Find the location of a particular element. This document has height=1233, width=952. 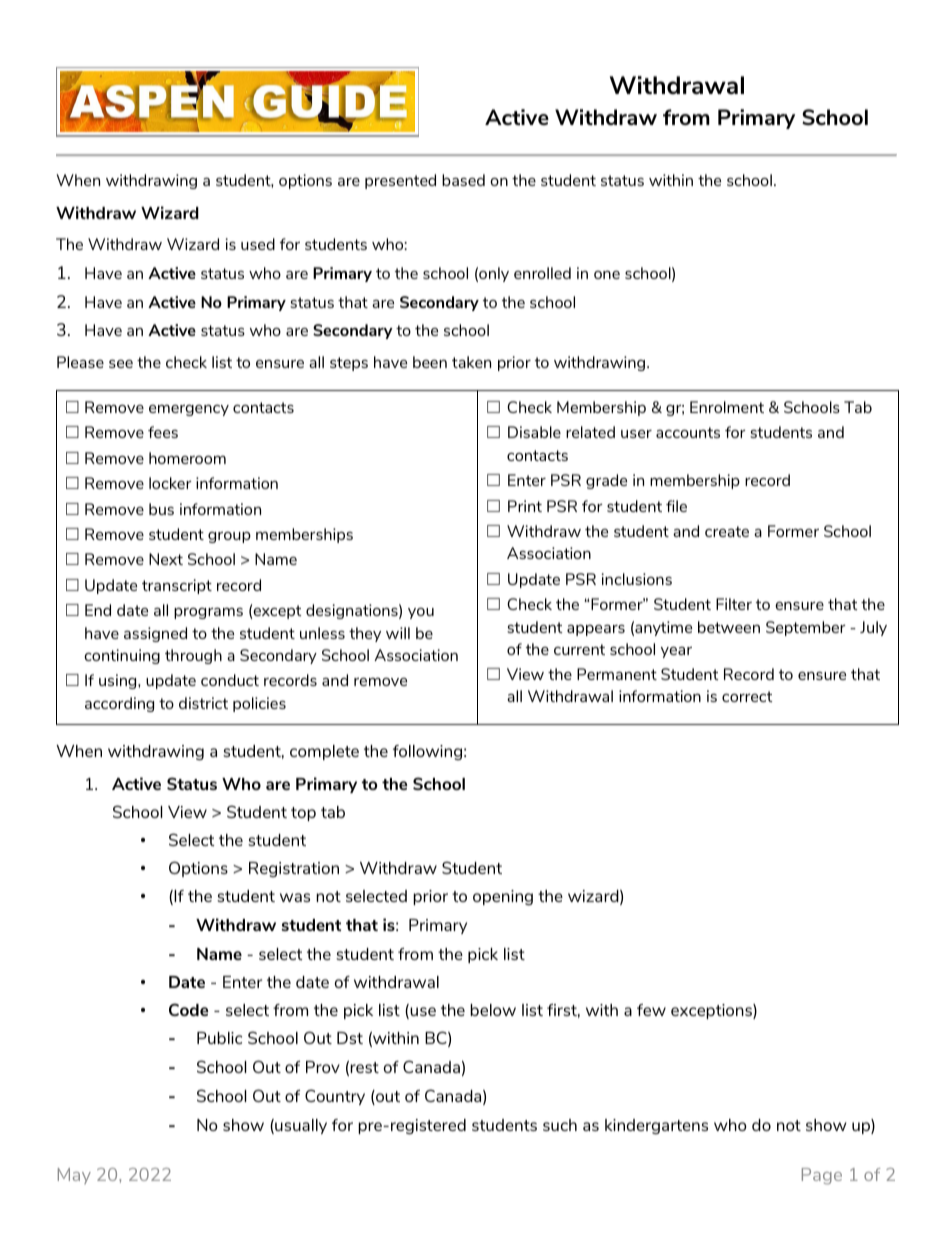

based is located at coordinates (463, 180).
